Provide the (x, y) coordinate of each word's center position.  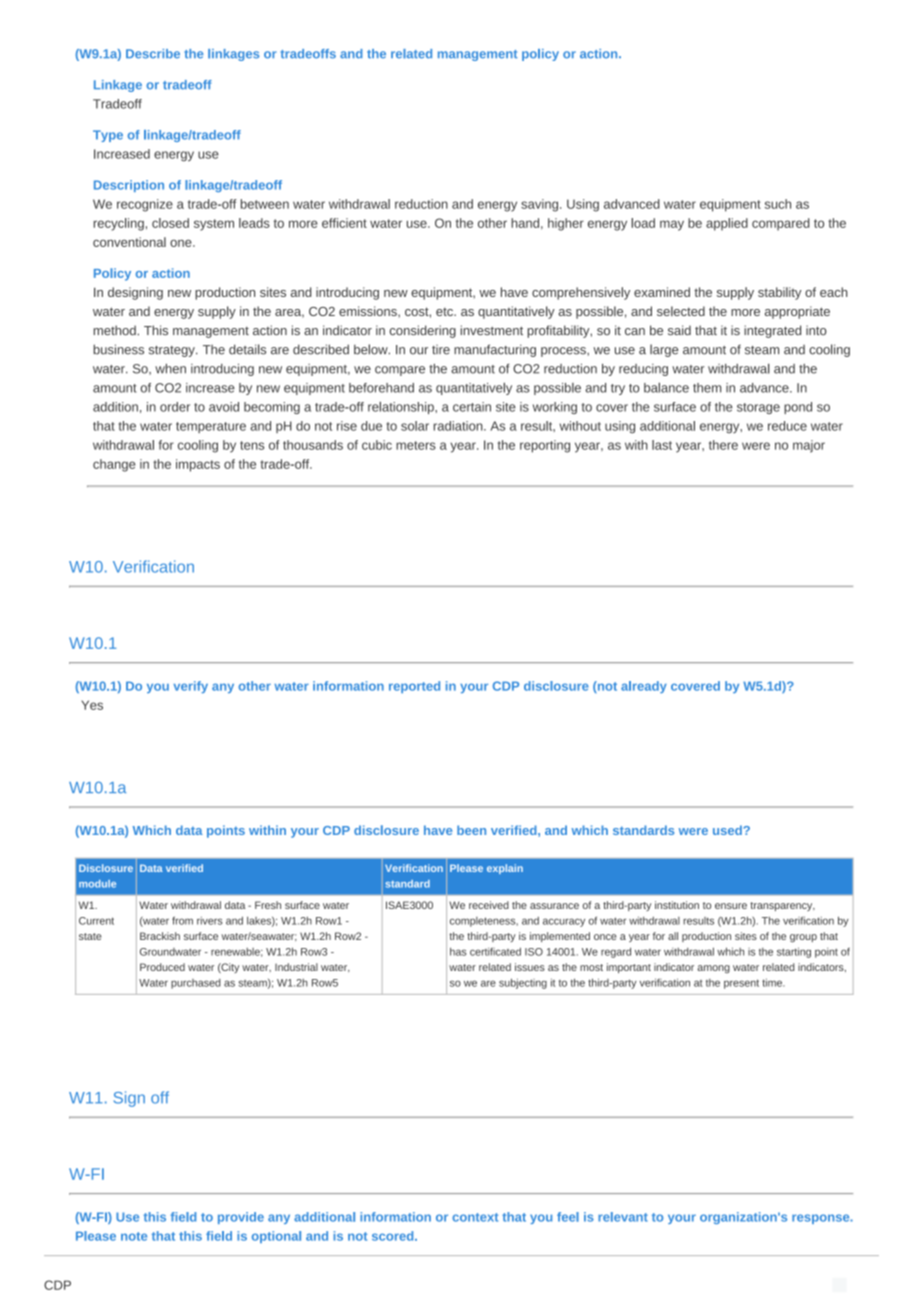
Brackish (160, 936)
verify (190, 687)
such (778, 204)
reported (414, 687)
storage (758, 408)
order (175, 407)
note (134, 1236)
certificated (495, 951)
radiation (459, 426)
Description (129, 186)
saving (541, 205)
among (713, 969)
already (644, 687)
